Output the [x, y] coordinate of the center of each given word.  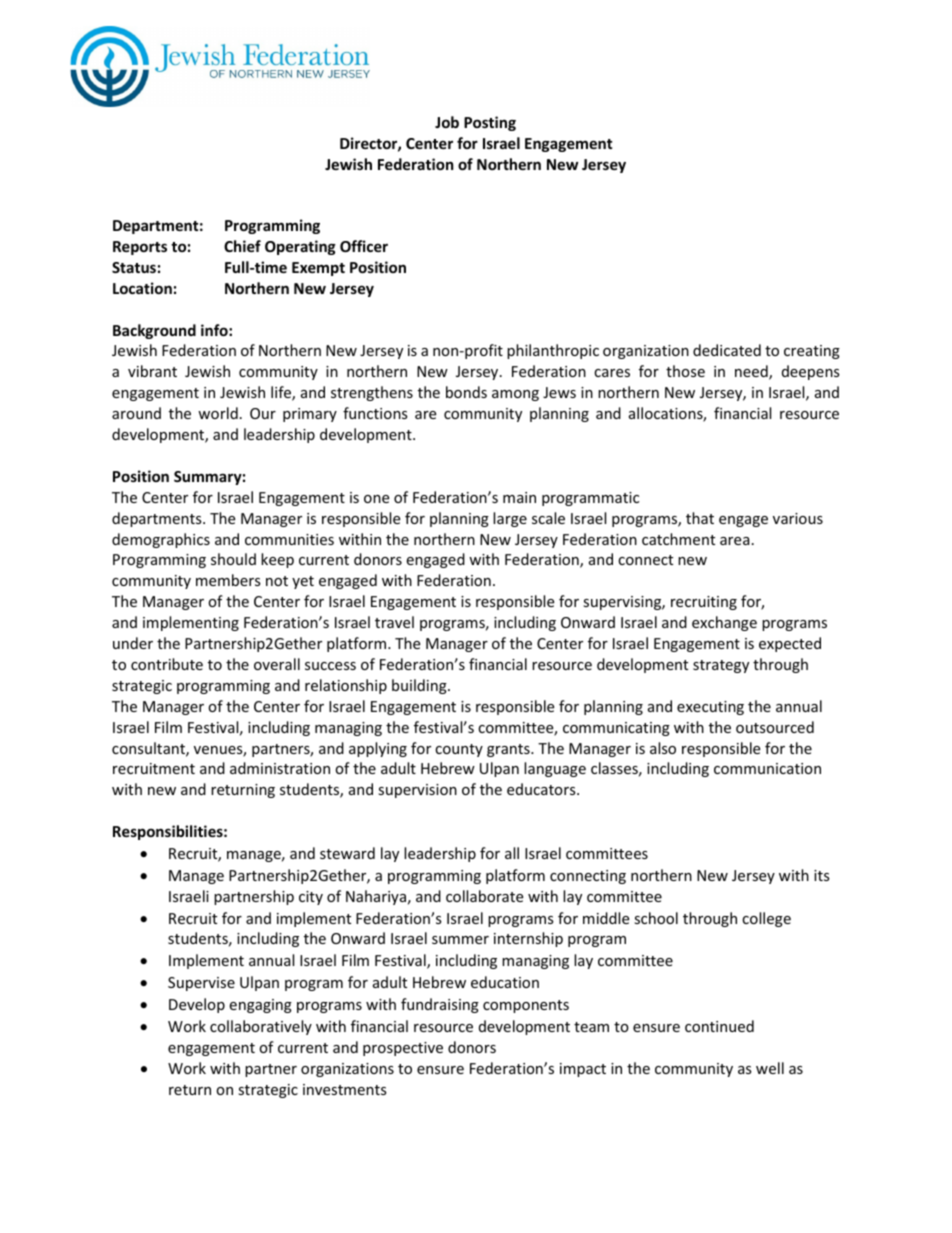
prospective [403, 1049]
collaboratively [261, 1027]
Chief [242, 246]
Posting [490, 123]
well [770, 1068]
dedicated [727, 350]
